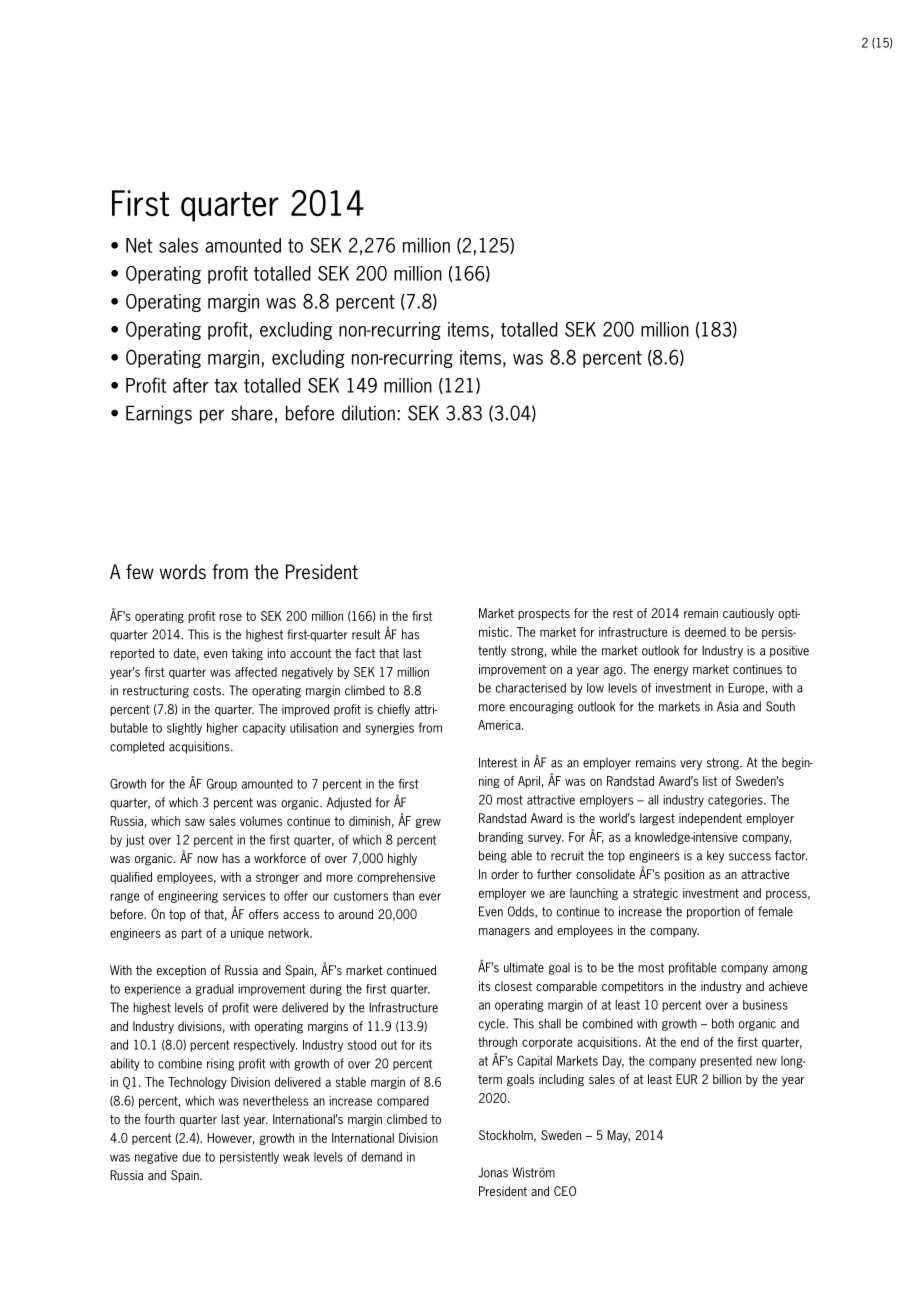 The width and height of the page is (924, 1308). I want to click on dilution, so click(368, 413).
